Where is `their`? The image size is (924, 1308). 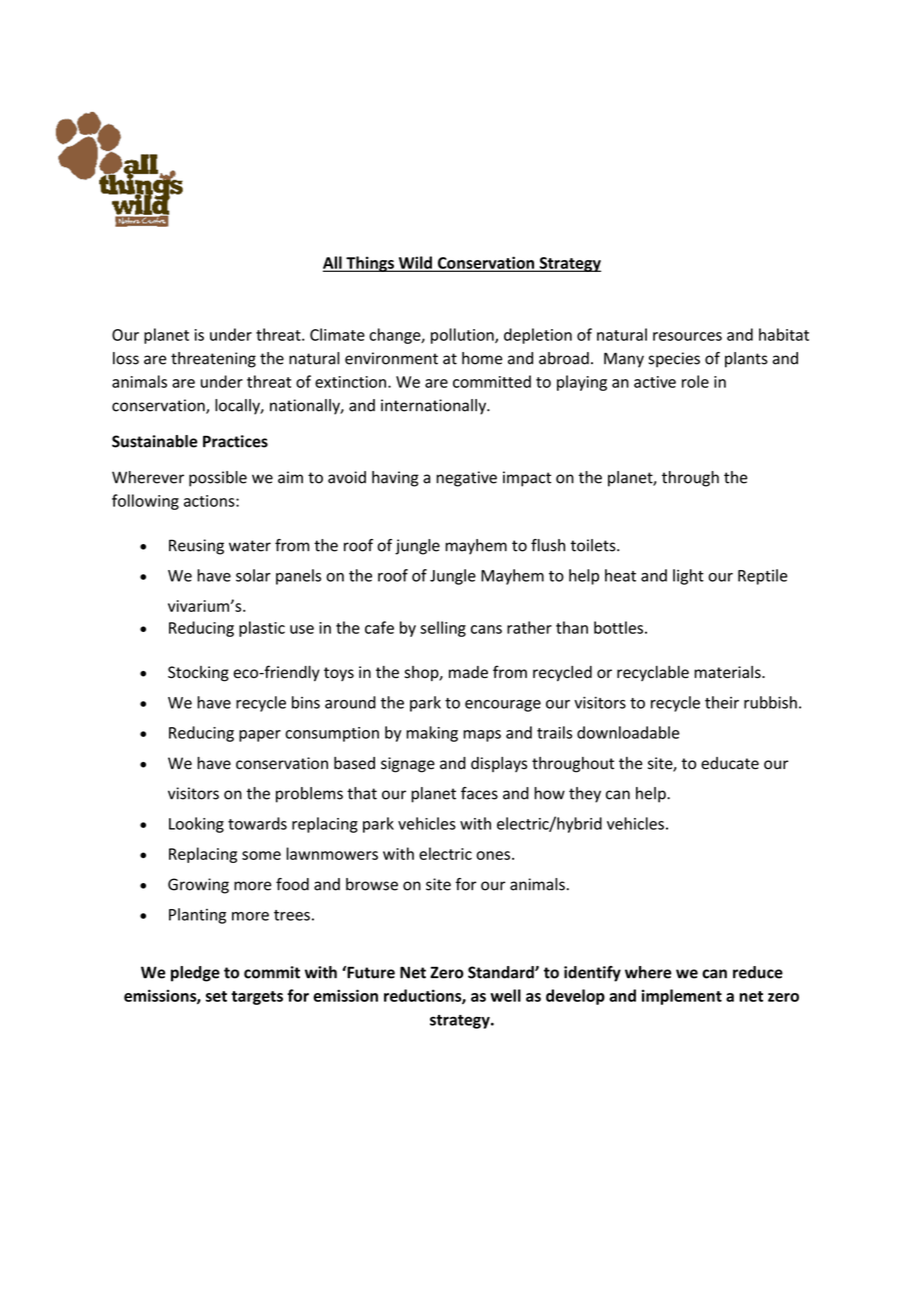 their is located at coordinates (722, 702).
